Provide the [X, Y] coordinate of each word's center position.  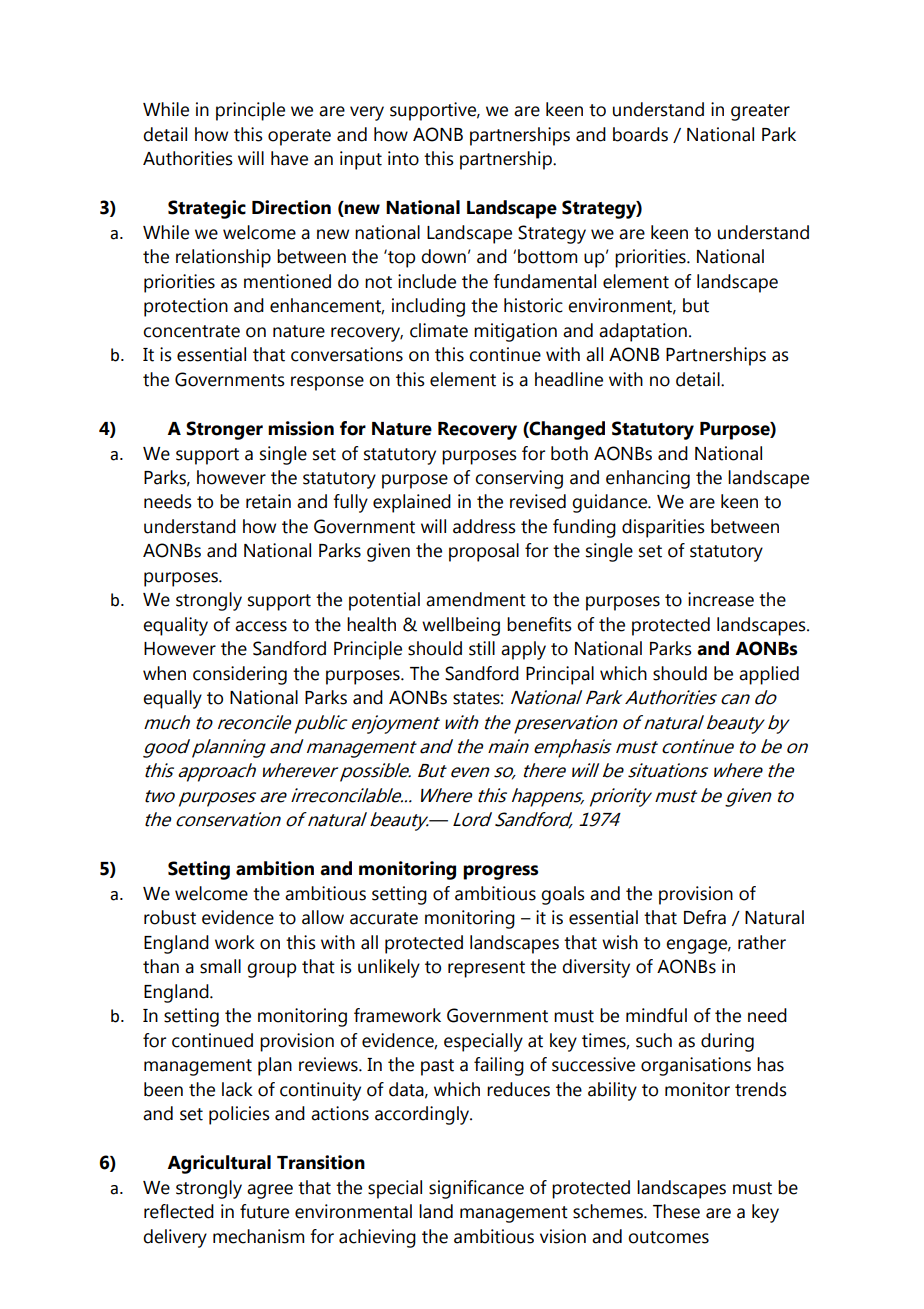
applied [769, 675]
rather [762, 942]
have [289, 158]
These [676, 1211]
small [220, 966]
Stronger [224, 430]
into [403, 158]
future [264, 1211]
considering [240, 675]
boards [640, 134]
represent [486, 969]
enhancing [648, 479]
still [482, 648]
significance [476, 1189]
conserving [519, 479]
